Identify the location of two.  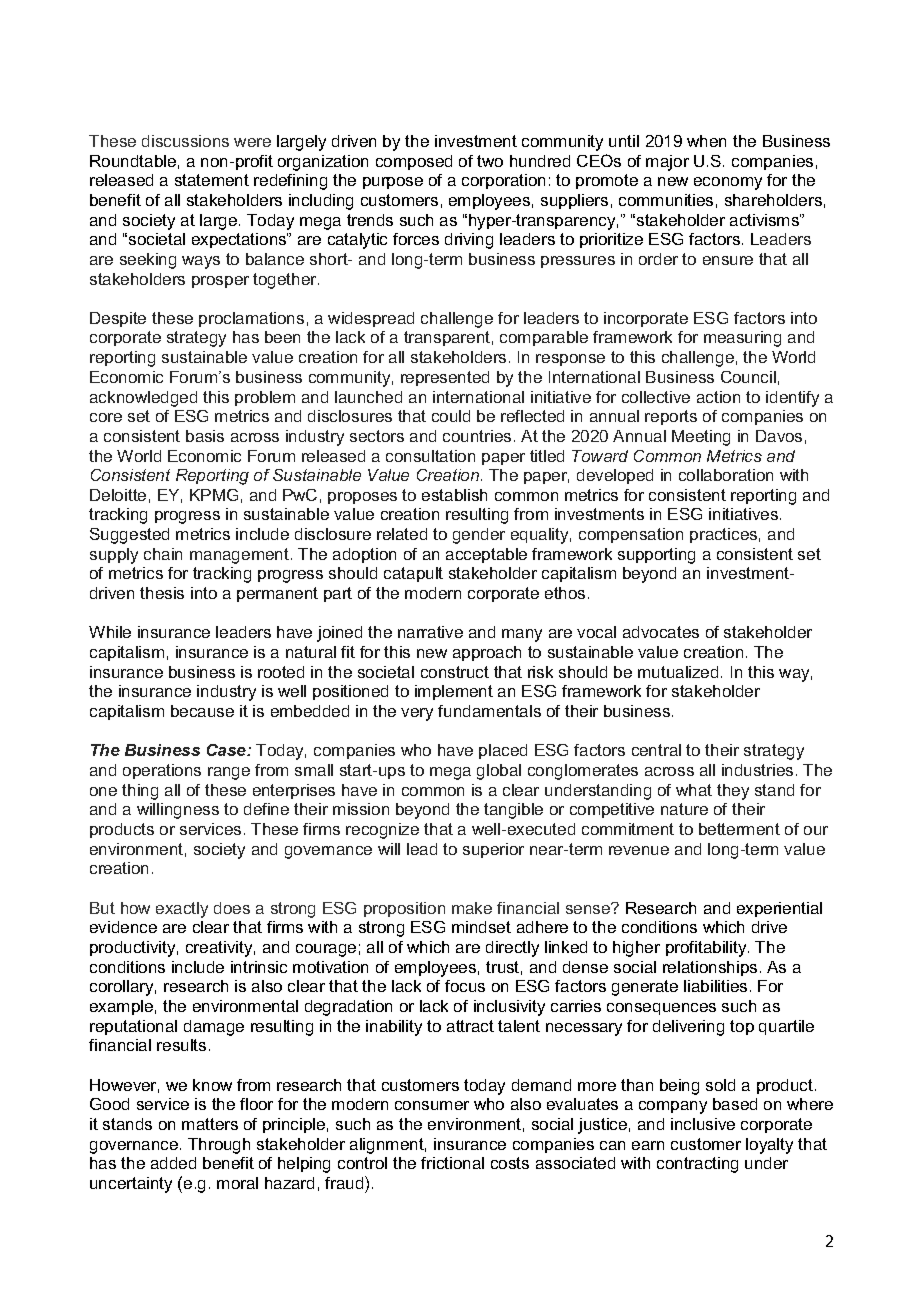
(490, 161).
